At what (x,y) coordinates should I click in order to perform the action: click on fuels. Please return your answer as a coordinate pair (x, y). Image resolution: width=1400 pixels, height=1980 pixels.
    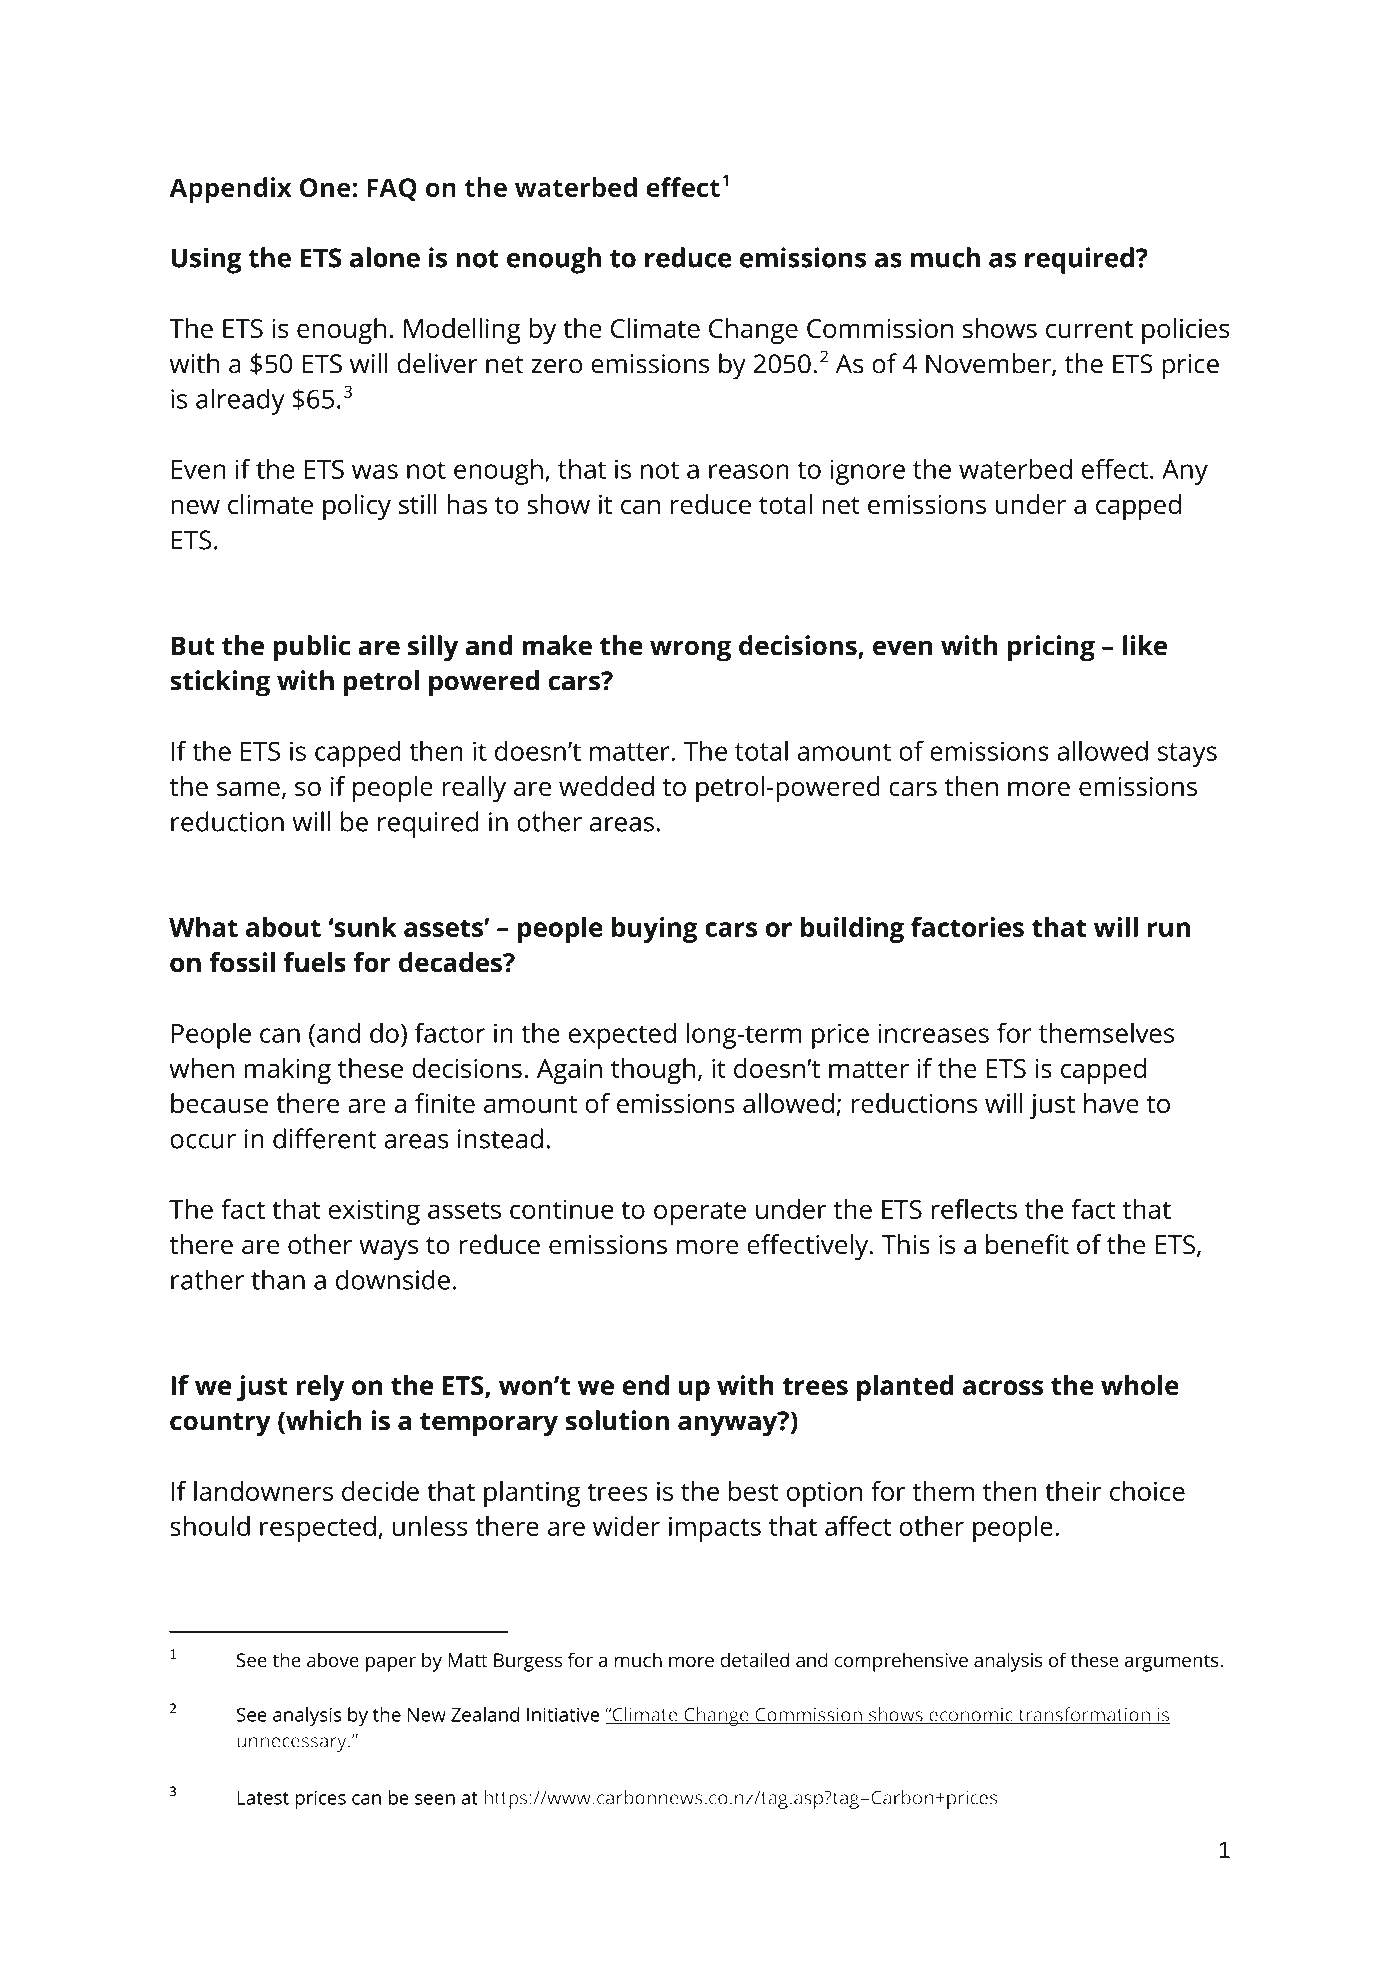
    Looking at the image, I should click on (314, 962).
